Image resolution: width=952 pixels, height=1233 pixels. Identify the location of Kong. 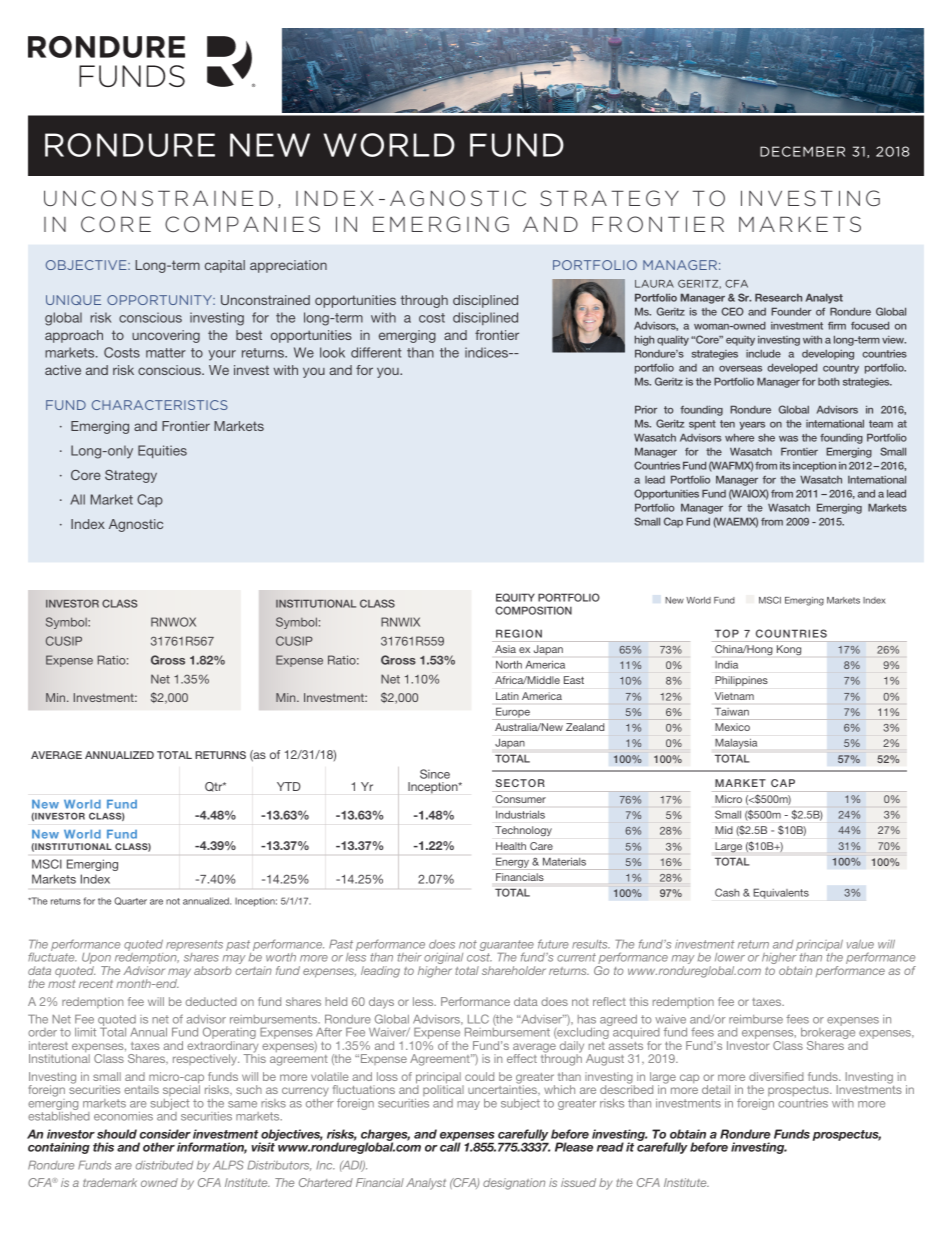
(789, 650).
